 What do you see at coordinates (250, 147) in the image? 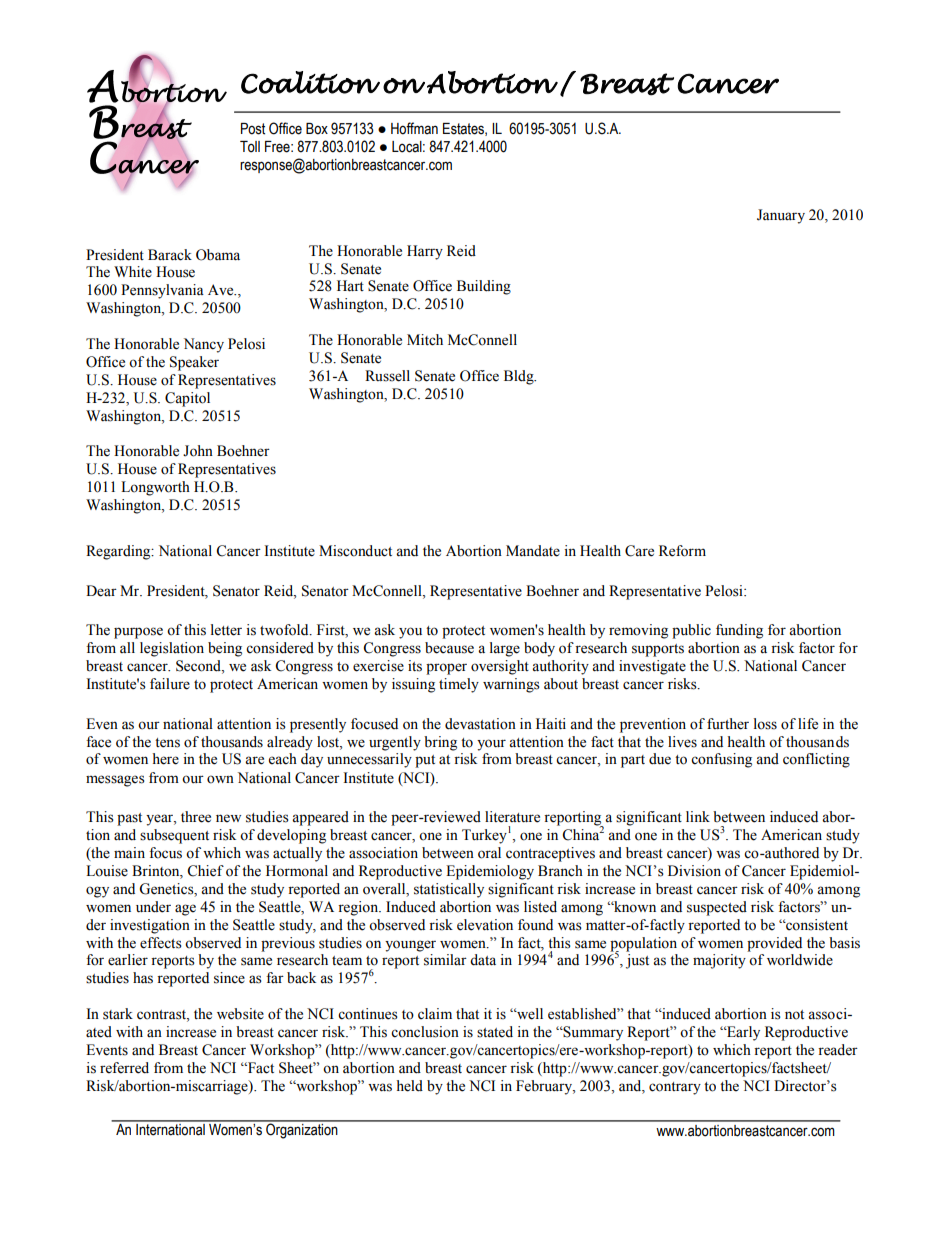
I see `Toll` at bounding box center [250, 147].
